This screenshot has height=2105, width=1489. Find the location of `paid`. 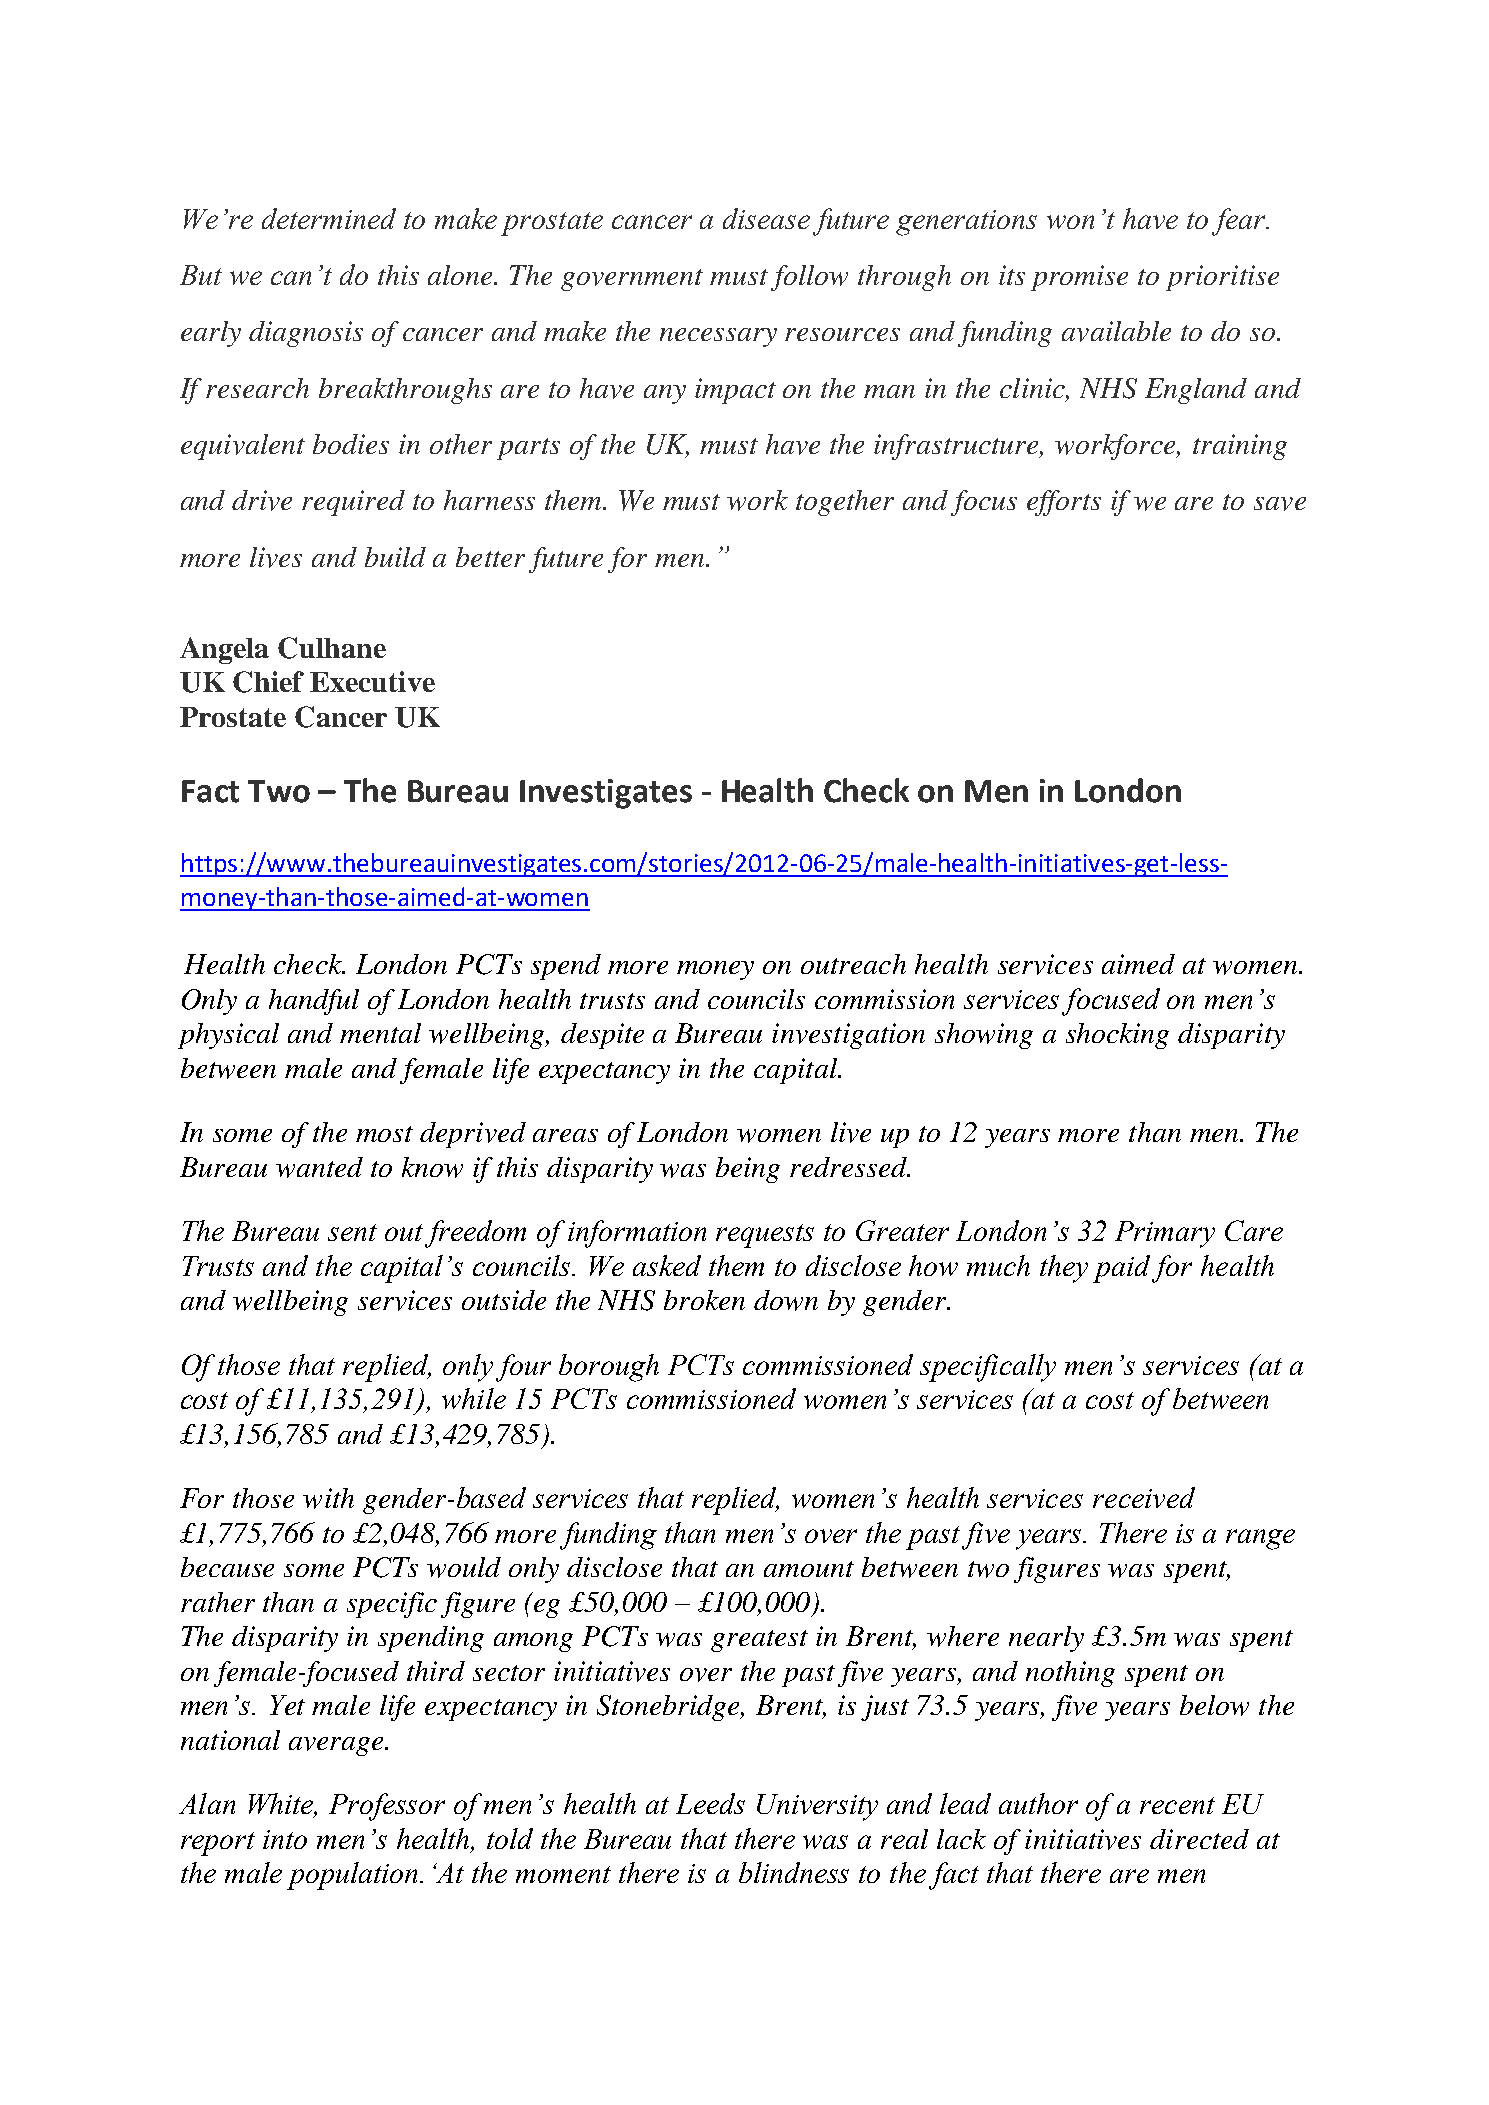

paid is located at coordinates (1121, 1269).
